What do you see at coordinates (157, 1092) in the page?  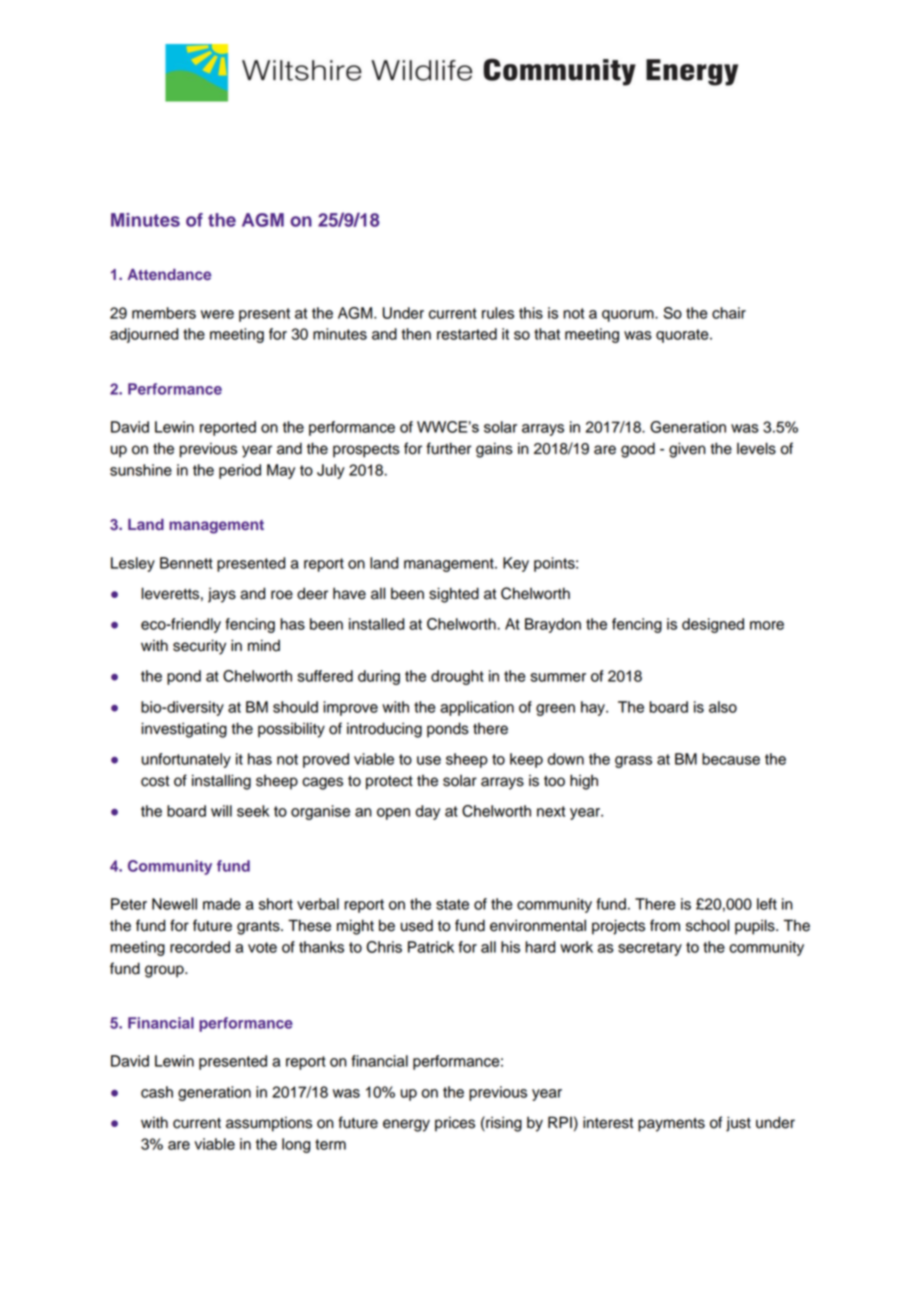 I see `cash` at bounding box center [157, 1092].
